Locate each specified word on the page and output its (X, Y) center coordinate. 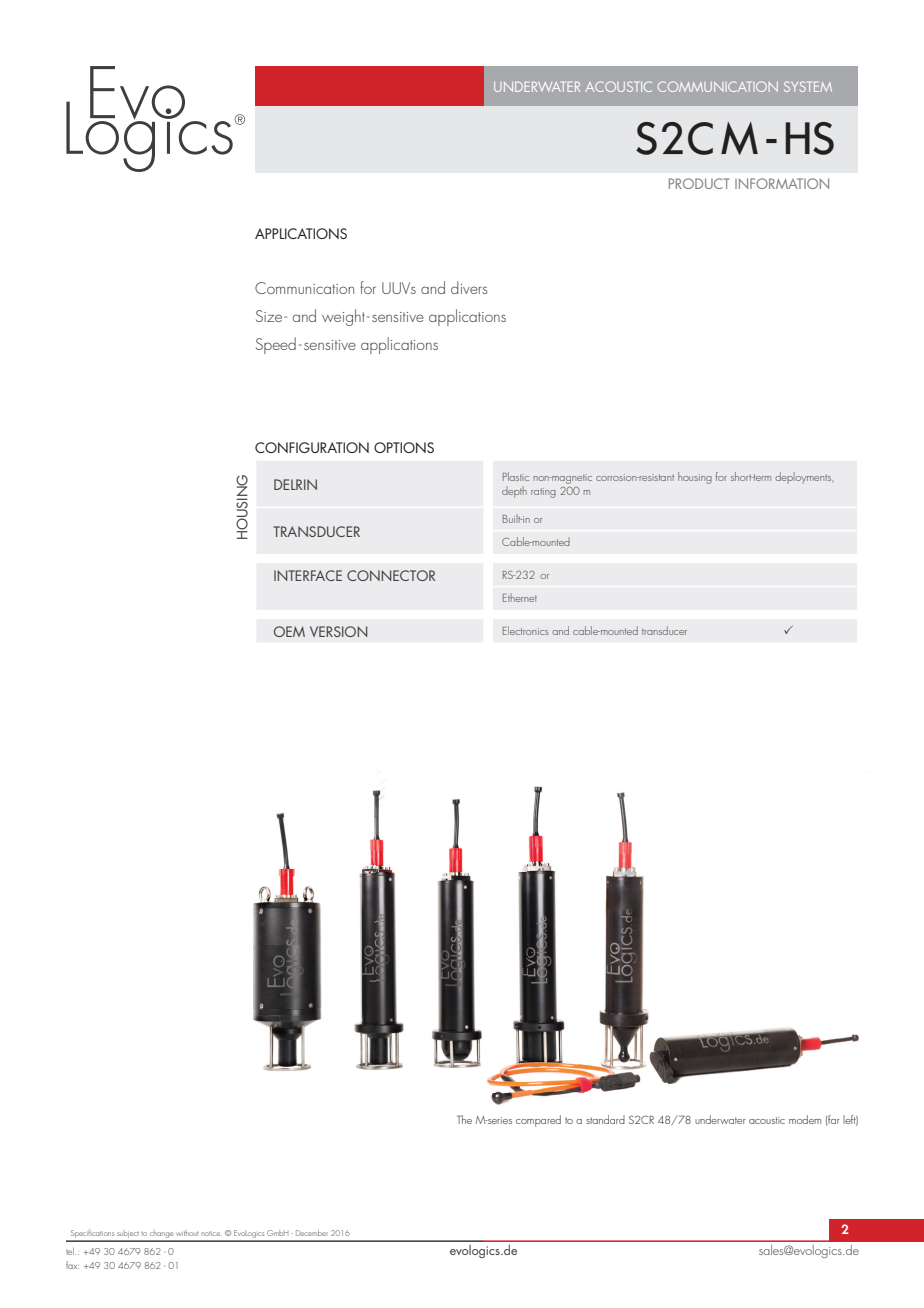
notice (210, 1234)
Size (270, 316)
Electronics (526, 630)
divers (469, 287)
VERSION (338, 631)
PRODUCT (699, 183)
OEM (289, 631)
